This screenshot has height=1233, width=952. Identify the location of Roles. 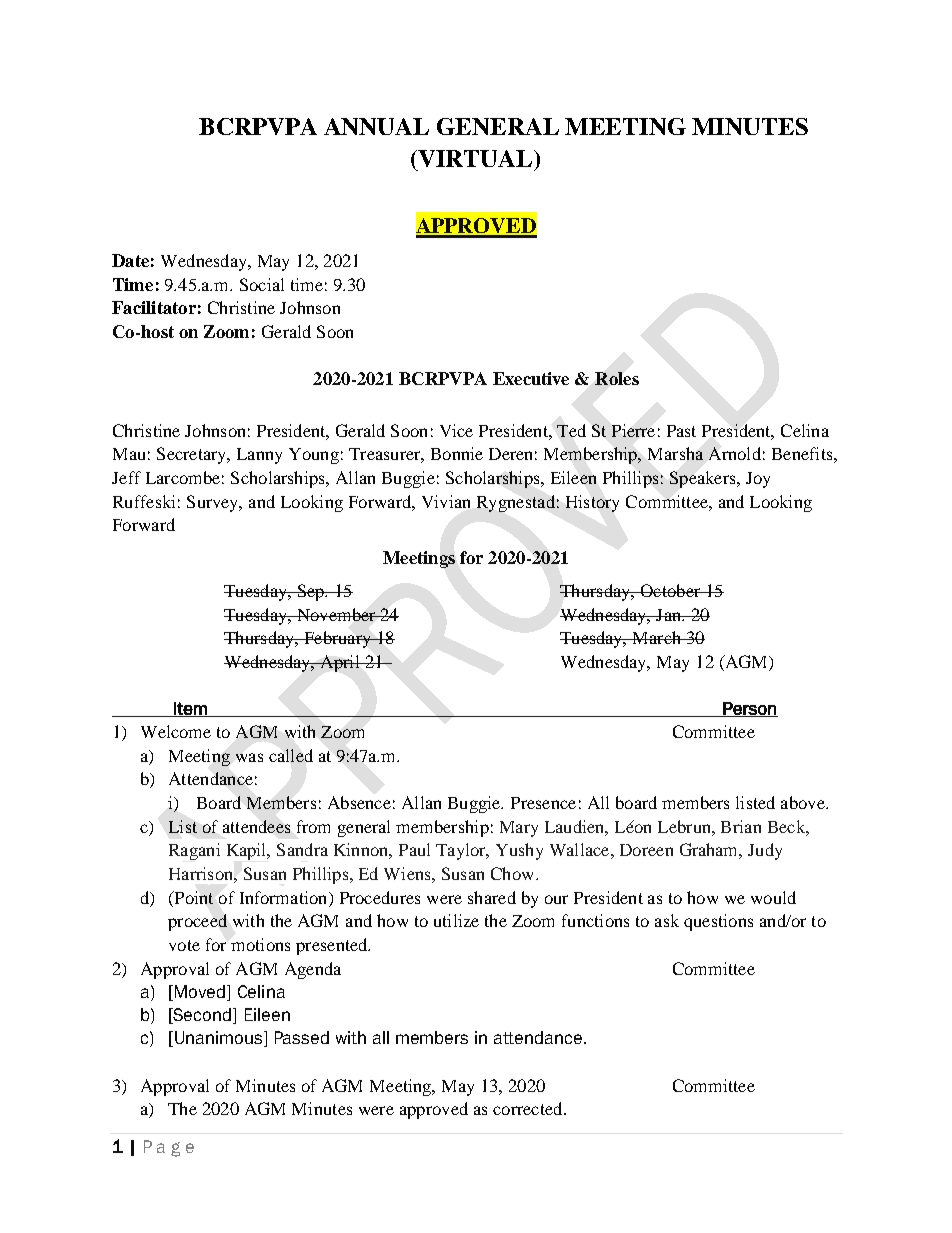
(617, 378).
